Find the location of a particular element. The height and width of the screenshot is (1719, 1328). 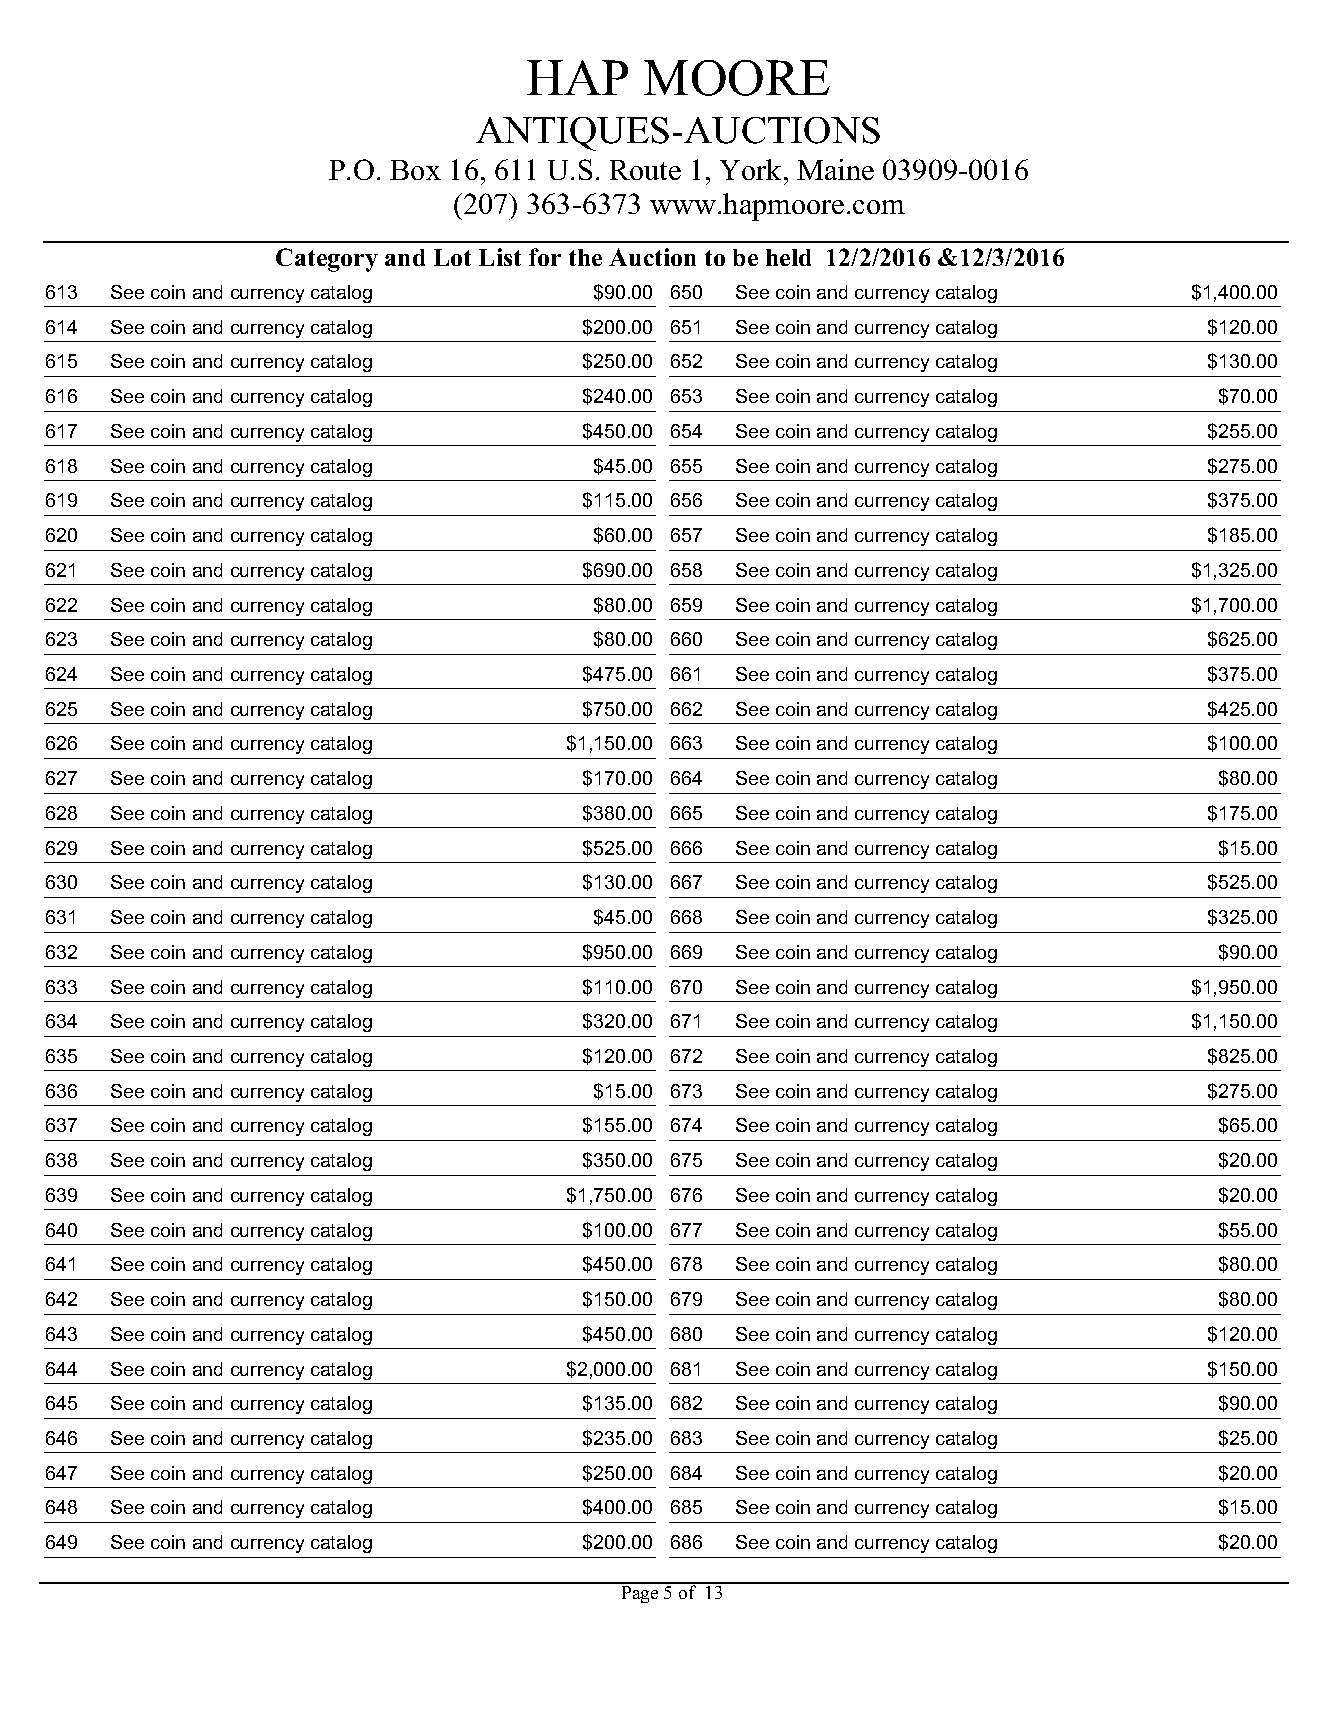

for is located at coordinates (545, 257).
